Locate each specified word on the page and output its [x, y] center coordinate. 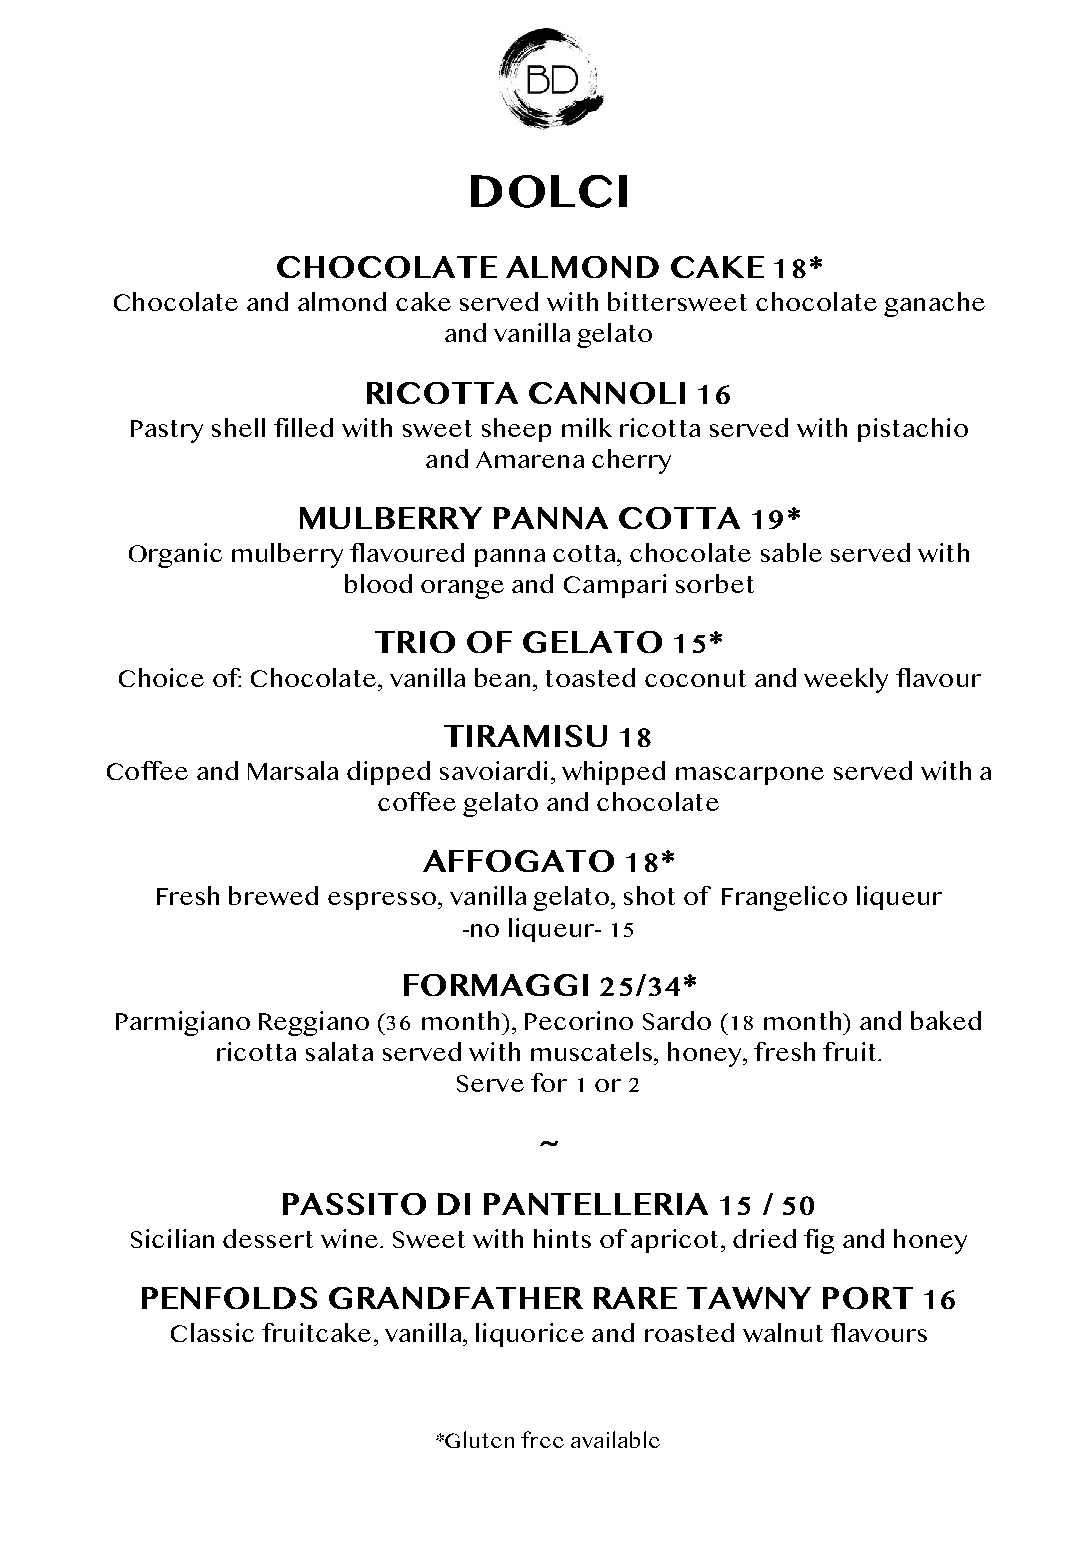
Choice [161, 677]
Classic [212, 1332]
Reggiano [314, 1023]
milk [587, 427]
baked [946, 1020]
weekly [846, 680]
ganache [934, 304]
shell [238, 427]
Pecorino [579, 1020]
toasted [590, 677]
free [542, 1439]
